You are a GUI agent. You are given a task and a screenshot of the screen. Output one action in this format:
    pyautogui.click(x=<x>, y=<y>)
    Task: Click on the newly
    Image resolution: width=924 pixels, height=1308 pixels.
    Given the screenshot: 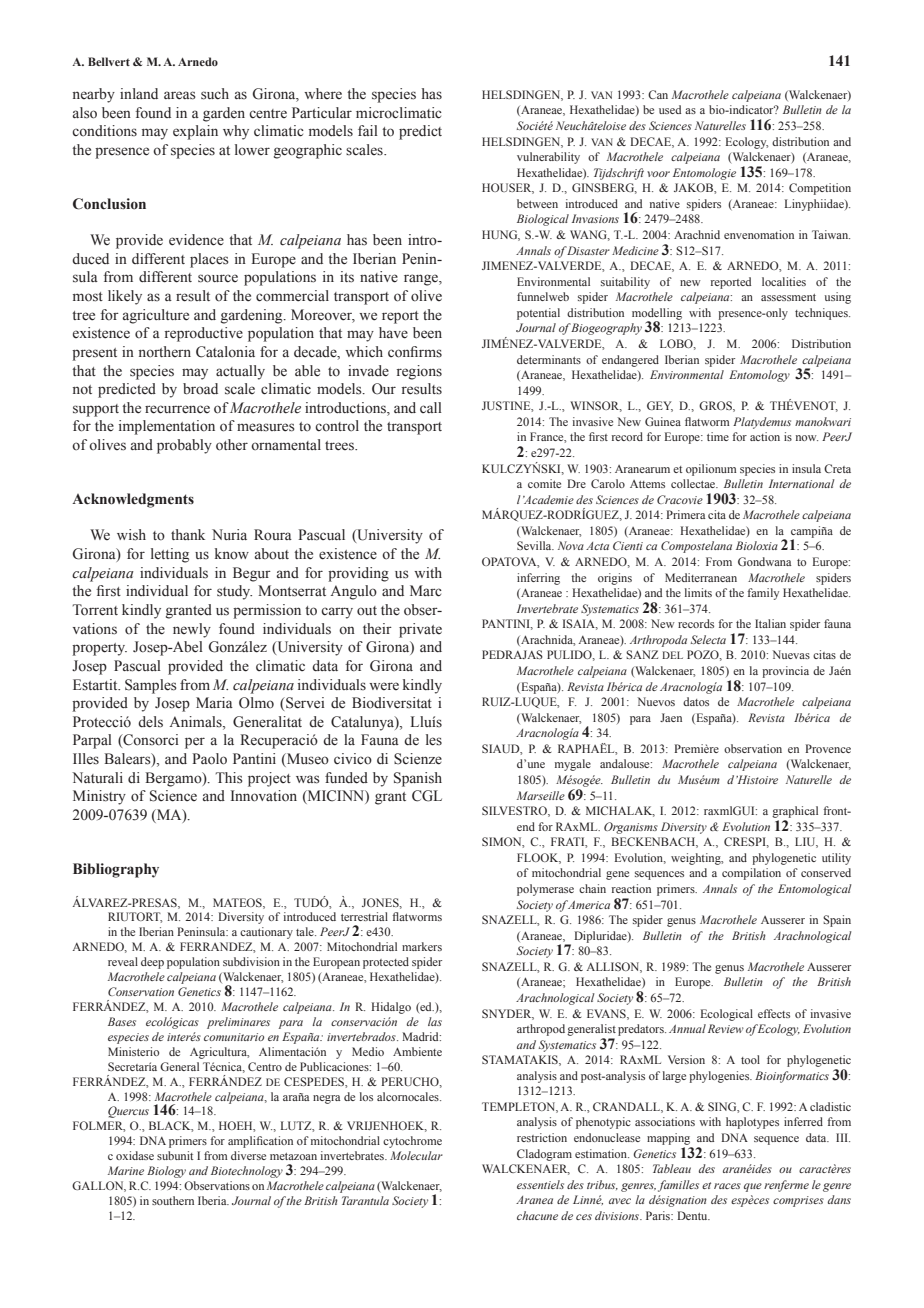 What is the action you would take?
    pyautogui.click(x=192, y=630)
